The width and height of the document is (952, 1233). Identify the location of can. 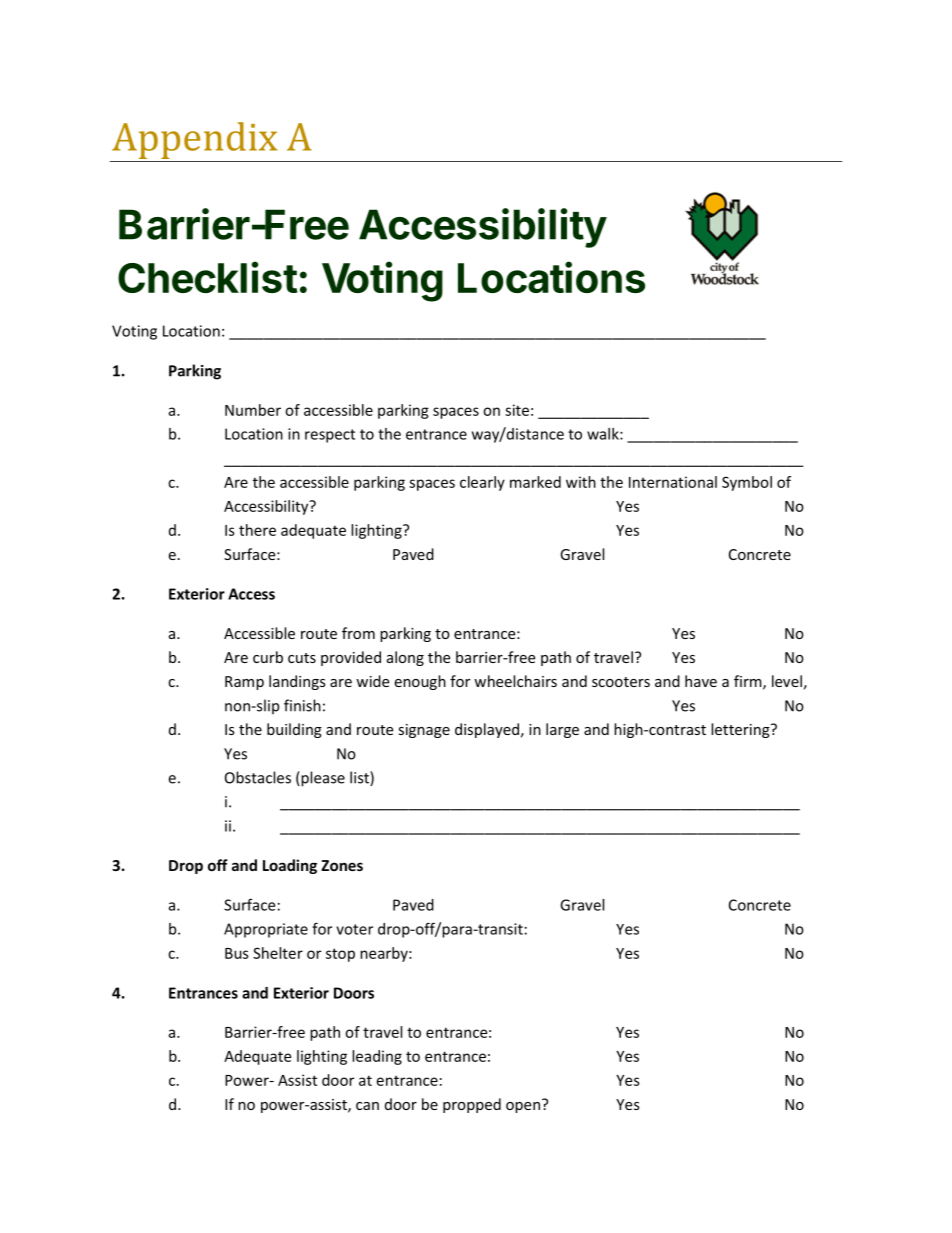
(367, 1106).
